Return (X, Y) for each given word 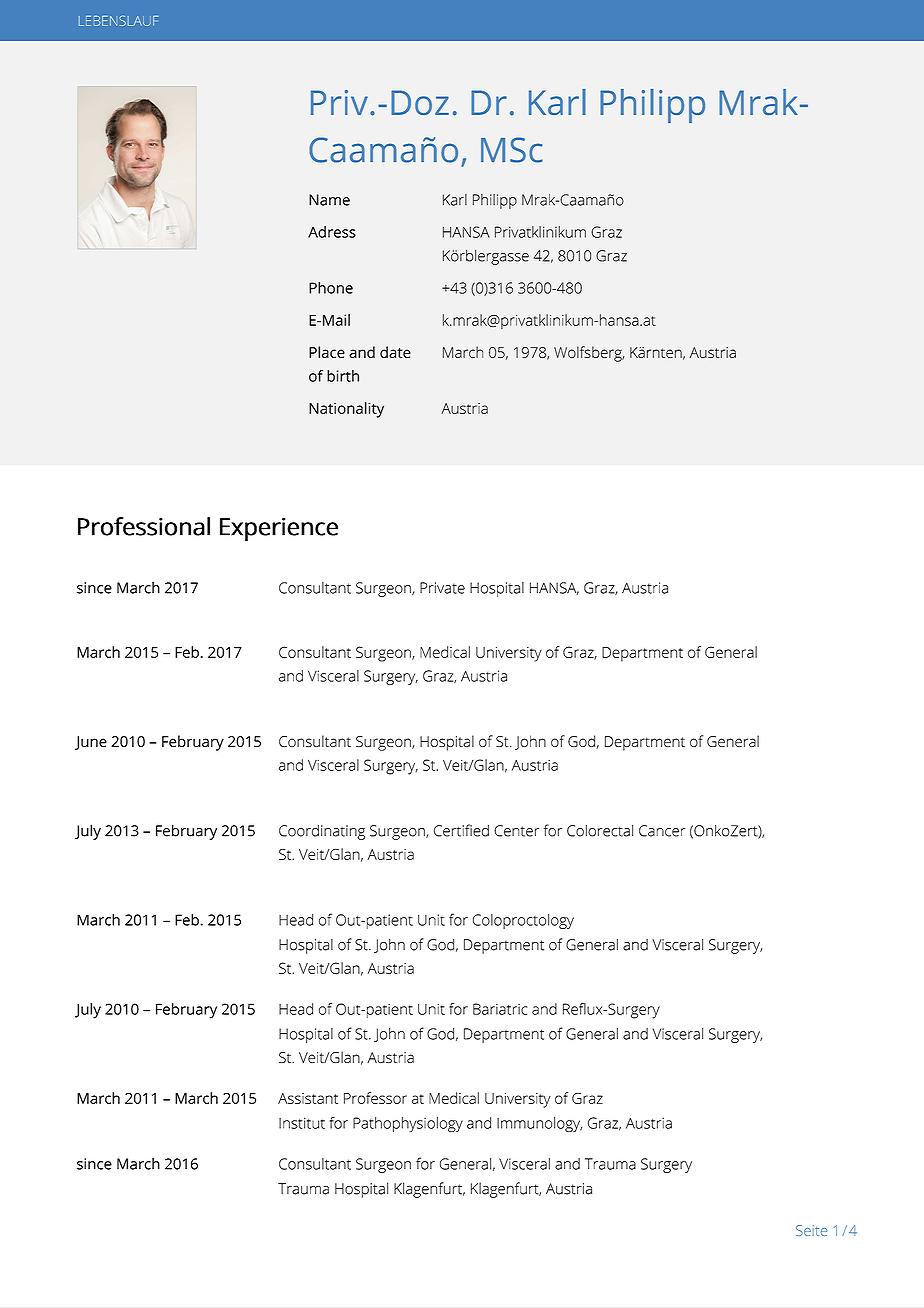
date (395, 352)
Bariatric (500, 1009)
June (91, 743)
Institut (302, 1123)
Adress (332, 232)
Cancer (662, 831)
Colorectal (600, 831)
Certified (461, 830)
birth (343, 376)
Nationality (346, 410)
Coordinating (322, 832)
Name (329, 200)
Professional (144, 526)
